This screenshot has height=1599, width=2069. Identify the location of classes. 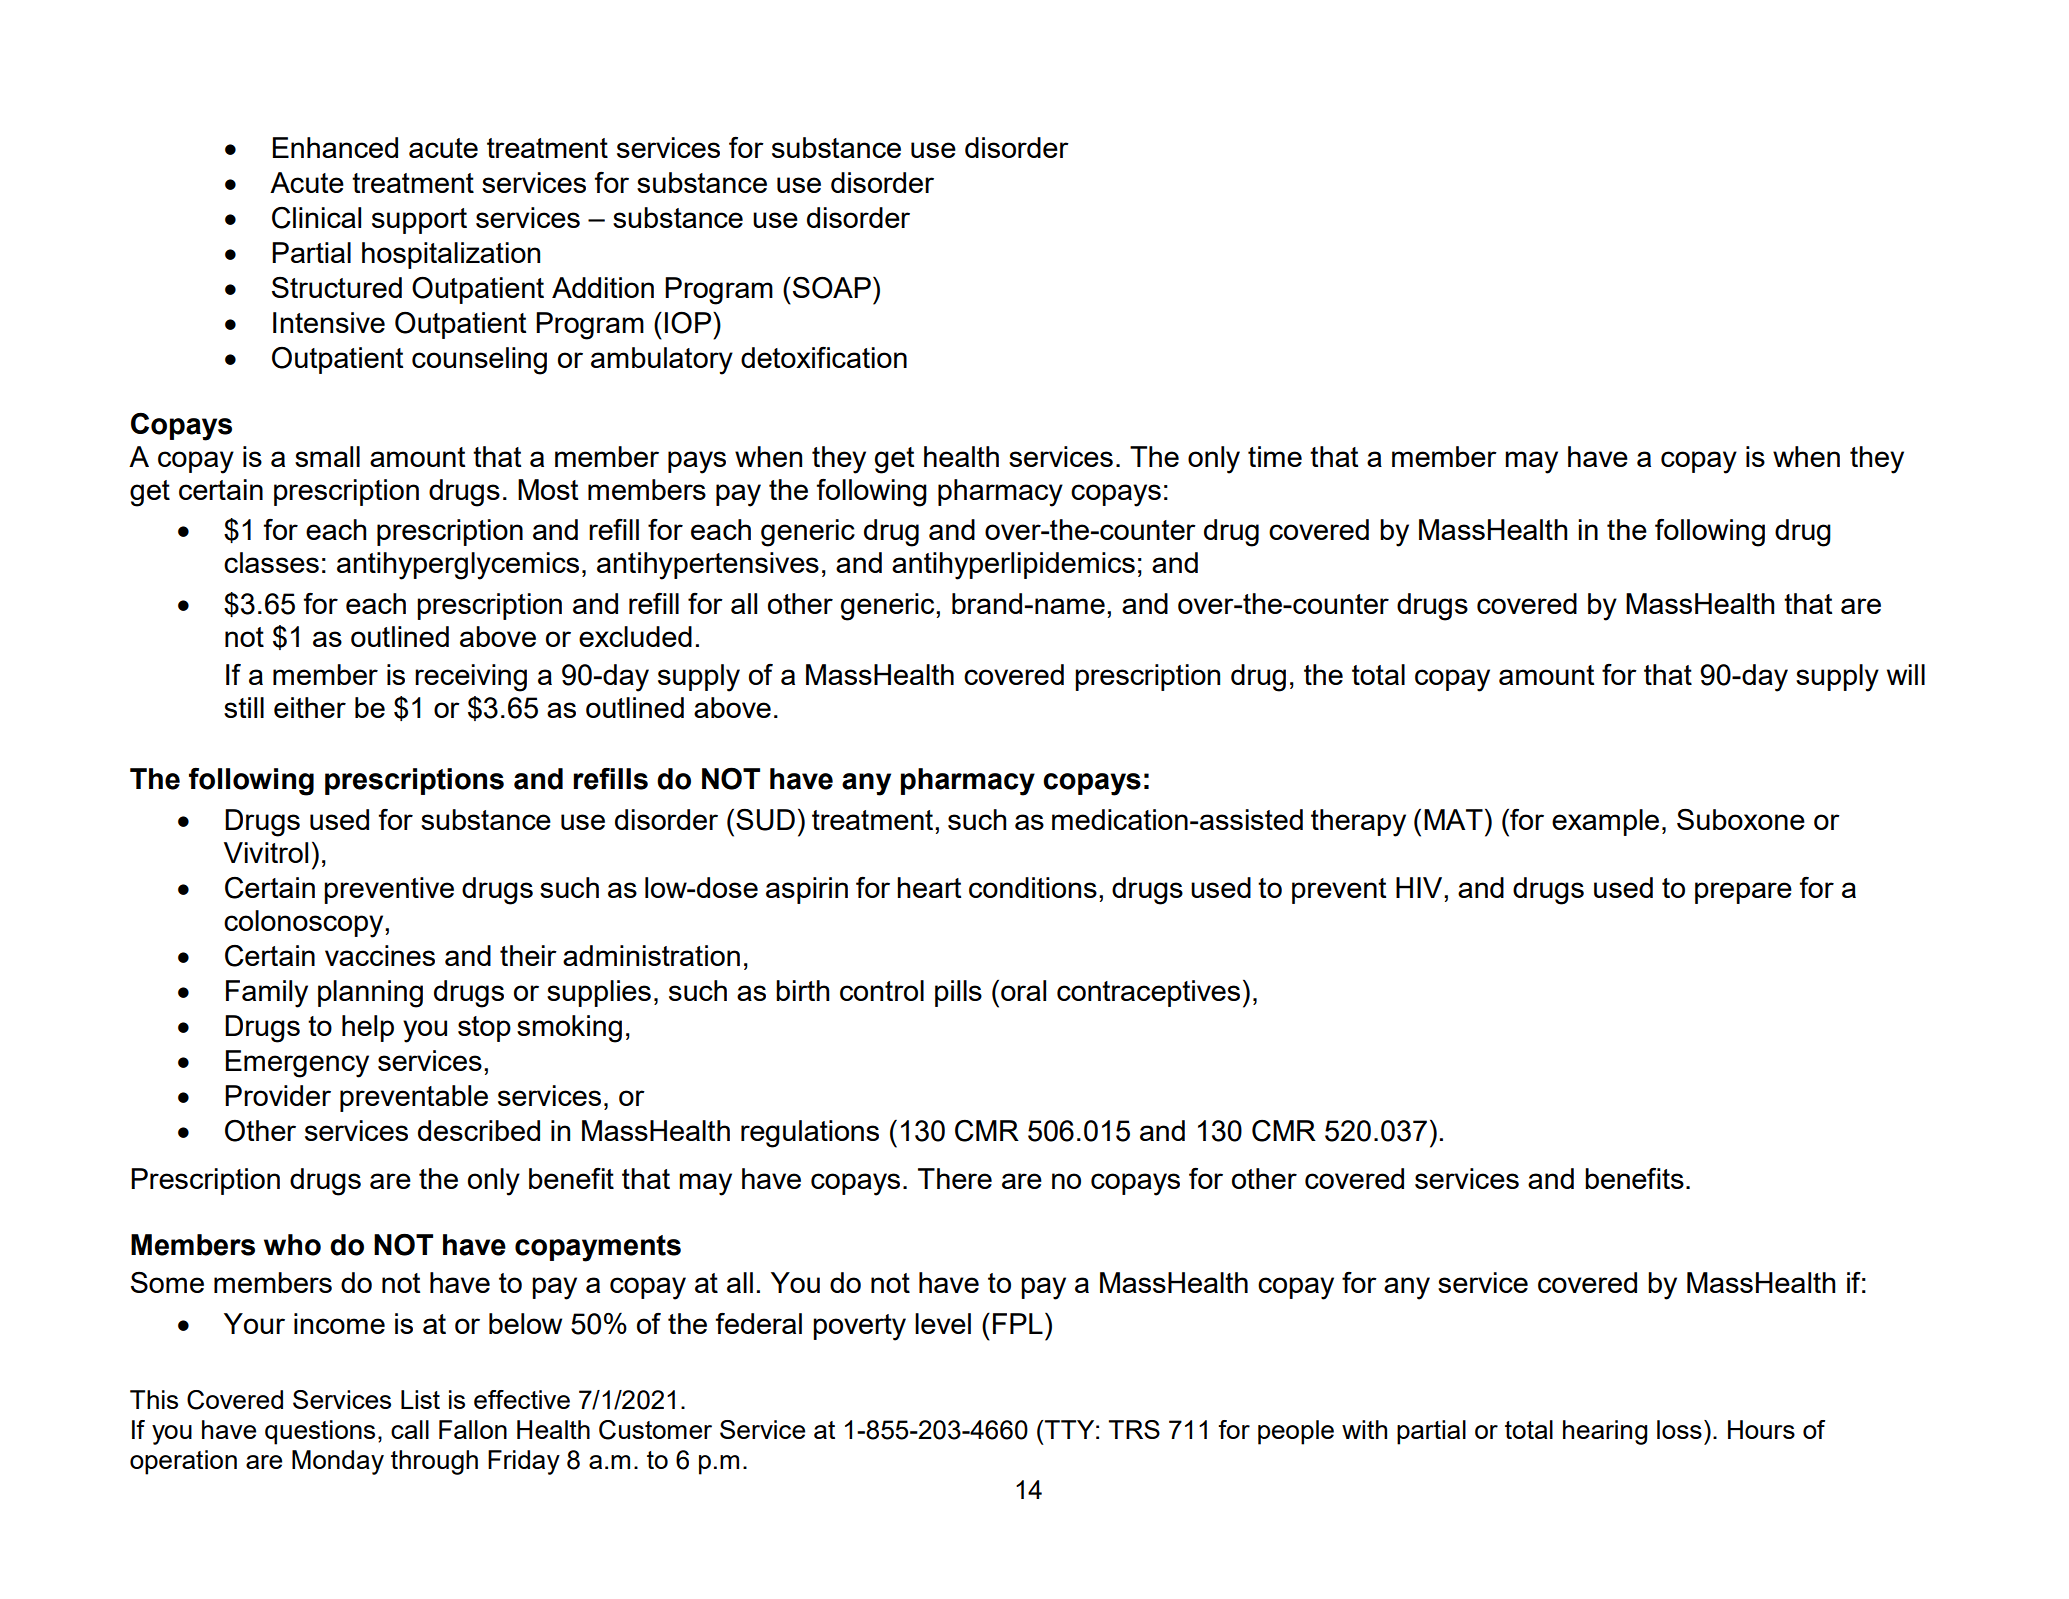
(271, 562).
